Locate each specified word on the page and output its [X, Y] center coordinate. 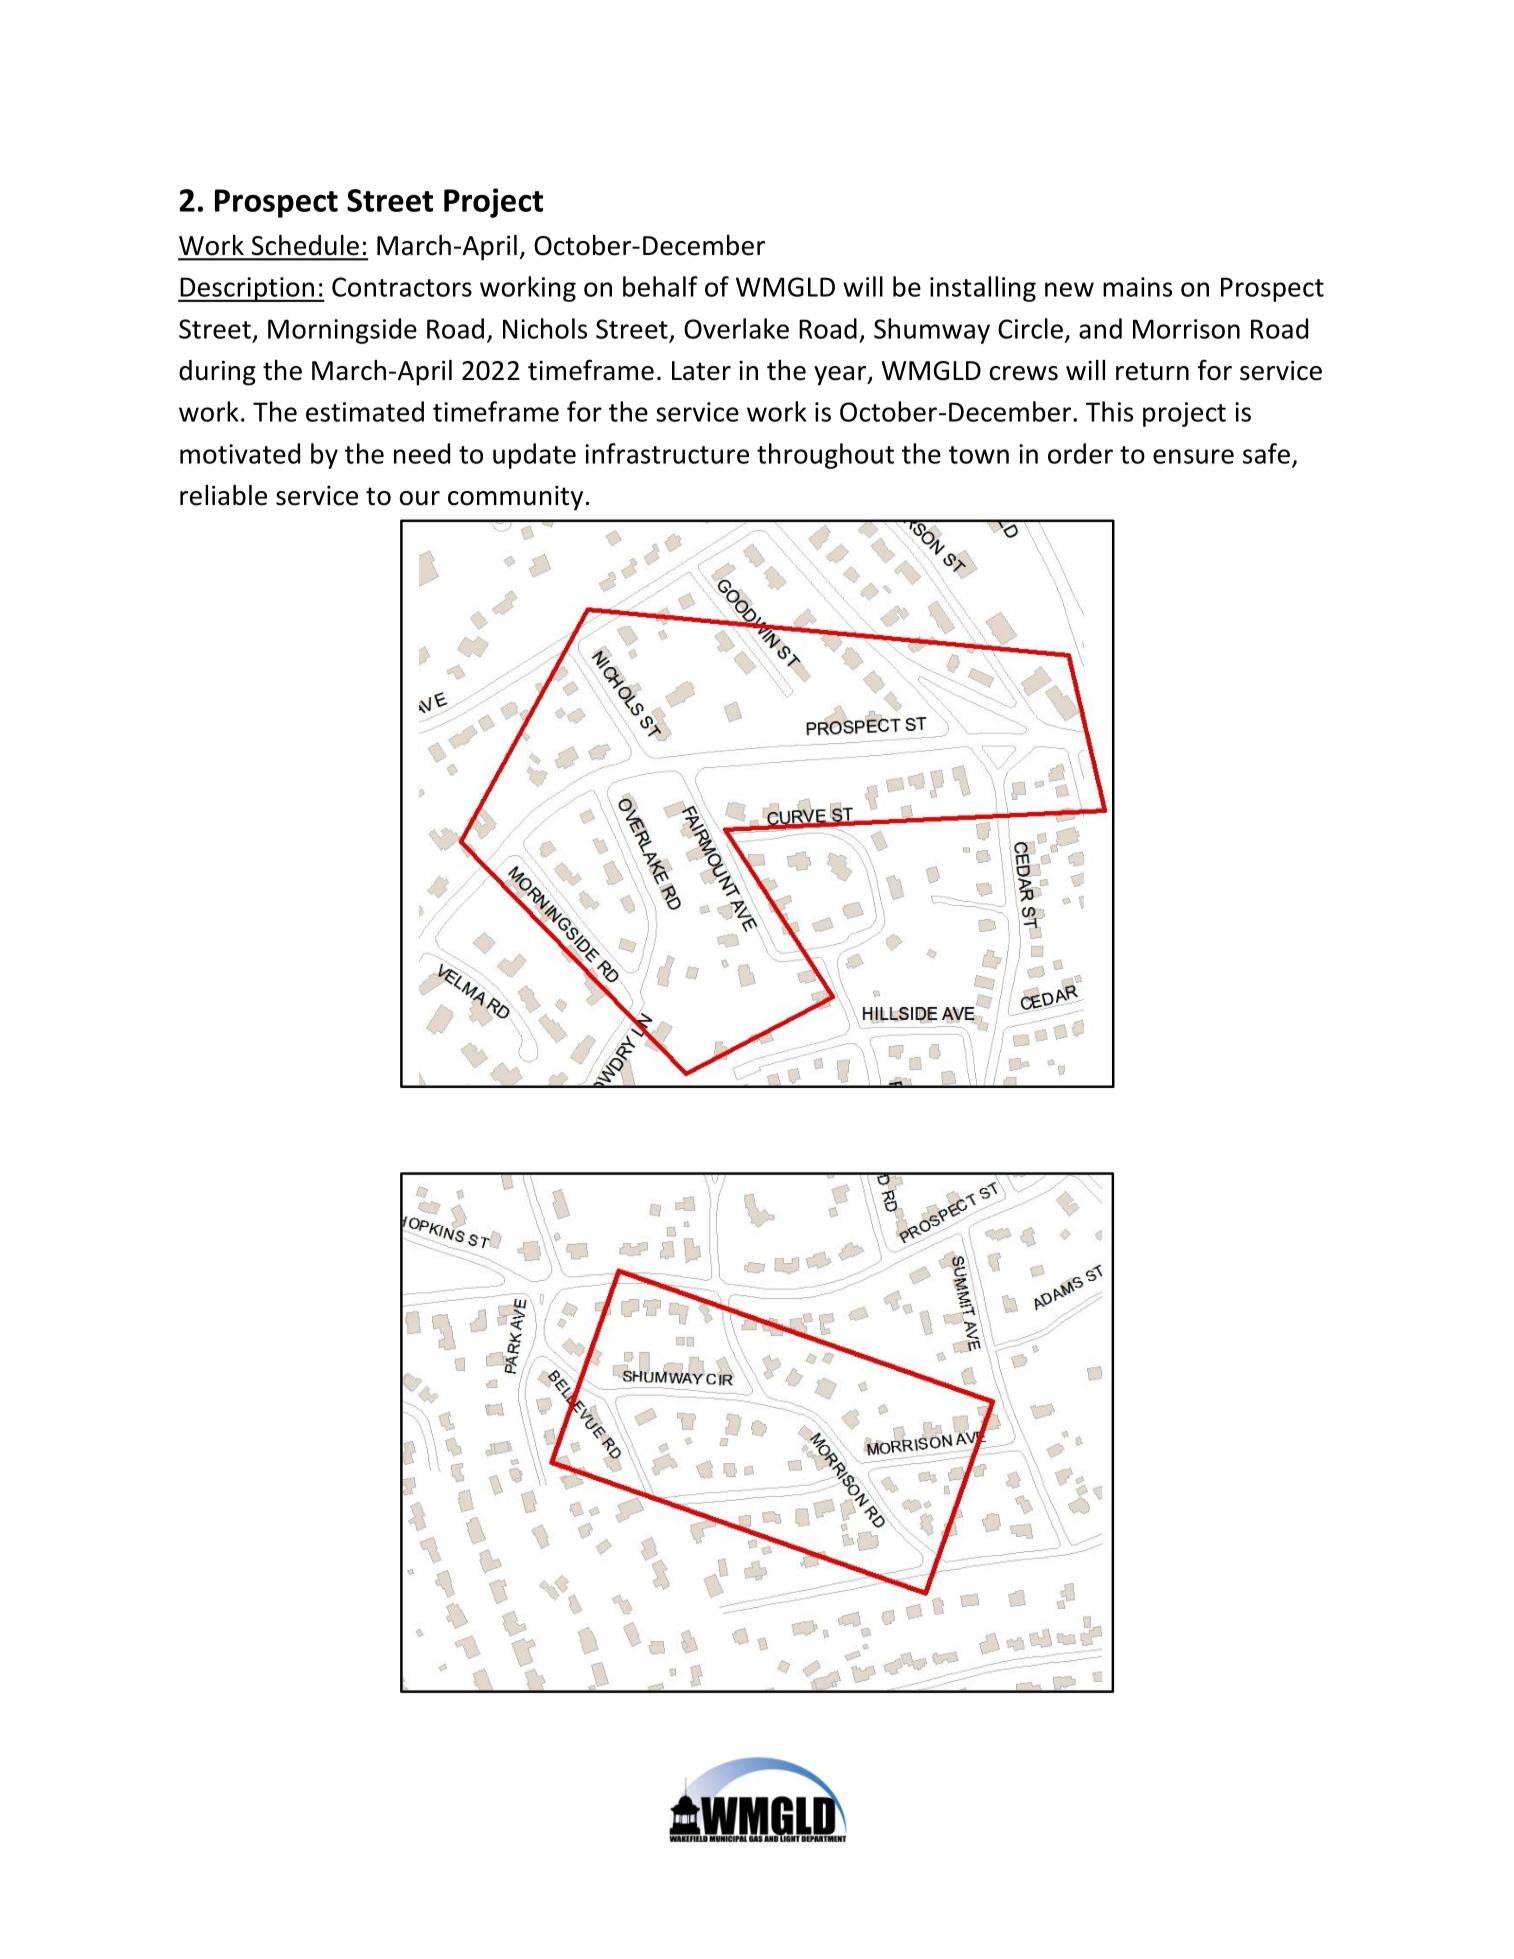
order [1080, 453]
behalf [660, 286]
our [420, 498]
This [1109, 411]
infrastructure [667, 453]
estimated [365, 411]
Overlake [736, 328]
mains [1137, 287]
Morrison [1186, 329]
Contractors [402, 287]
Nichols [545, 328]
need [422, 453]
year [841, 376]
